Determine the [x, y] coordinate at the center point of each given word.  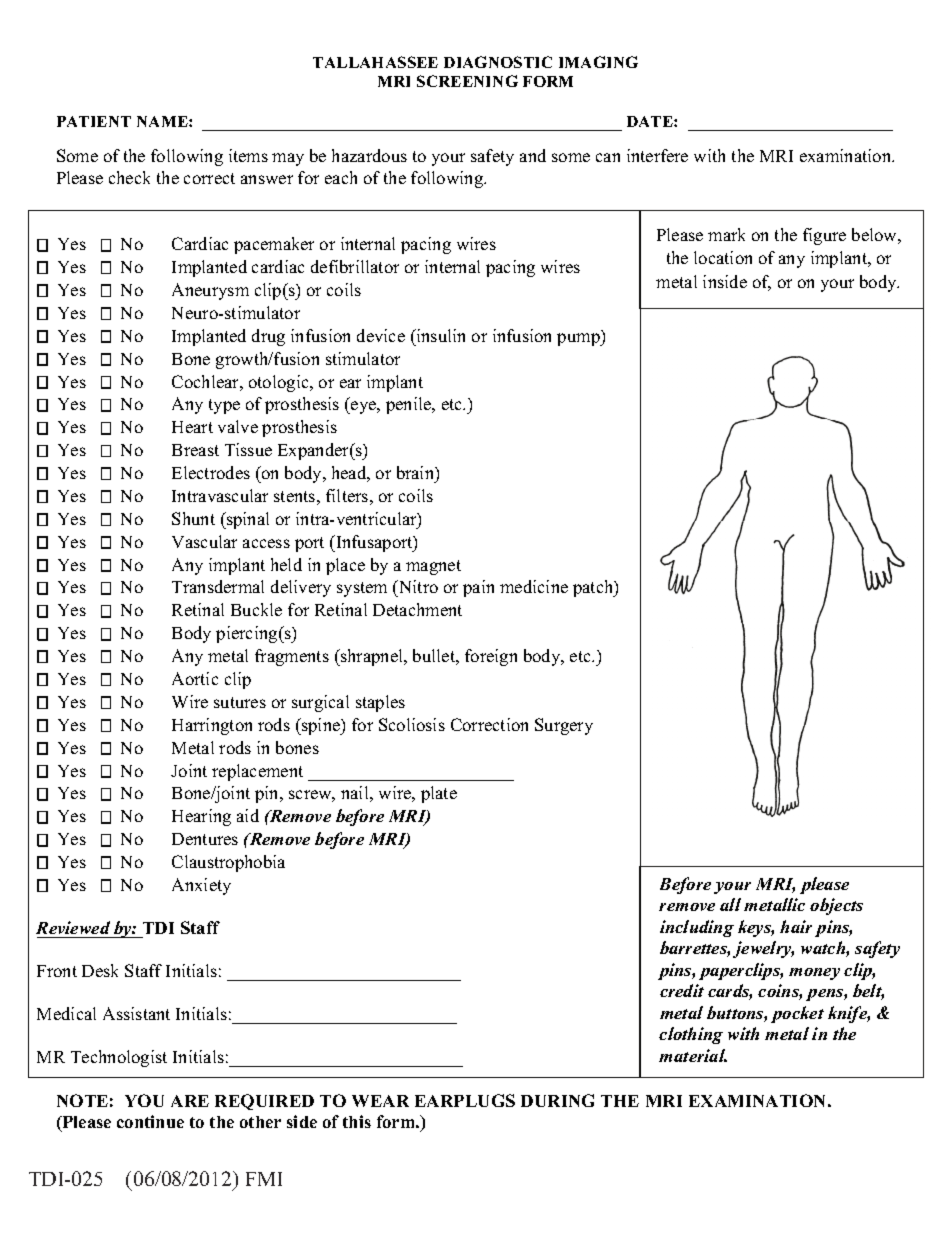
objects [836, 906]
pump [579, 339]
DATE [651, 121]
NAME [163, 121]
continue [150, 1121]
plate [439, 794]
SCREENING [467, 81]
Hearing [201, 817]
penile [410, 405]
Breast [195, 450]
